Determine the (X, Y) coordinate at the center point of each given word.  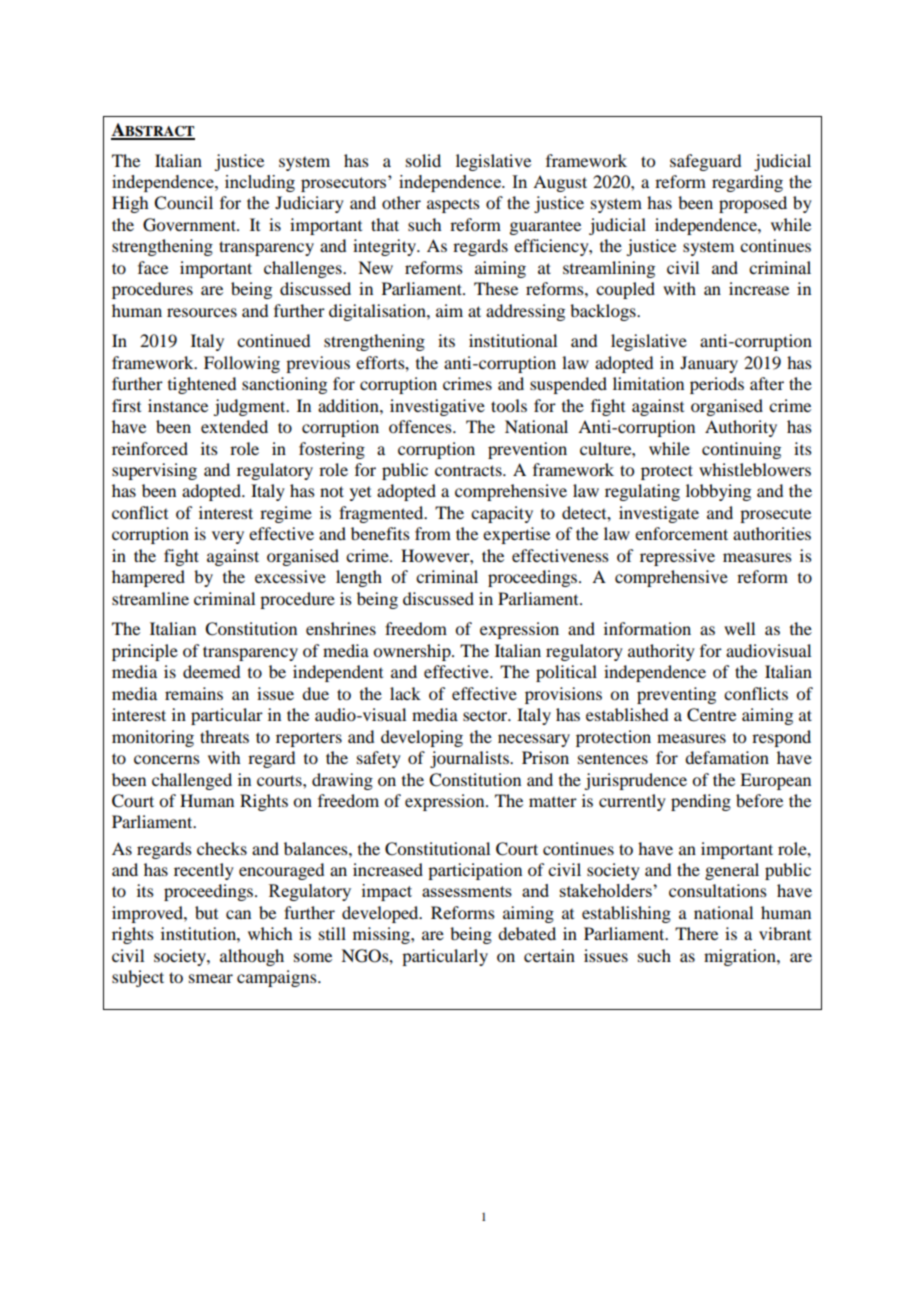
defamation (727, 757)
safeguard (705, 162)
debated (527, 933)
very (228, 537)
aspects (453, 205)
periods (717, 385)
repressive (677, 557)
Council (183, 203)
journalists (470, 759)
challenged (192, 781)
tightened (202, 385)
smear (211, 978)
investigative (437, 407)
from (433, 533)
